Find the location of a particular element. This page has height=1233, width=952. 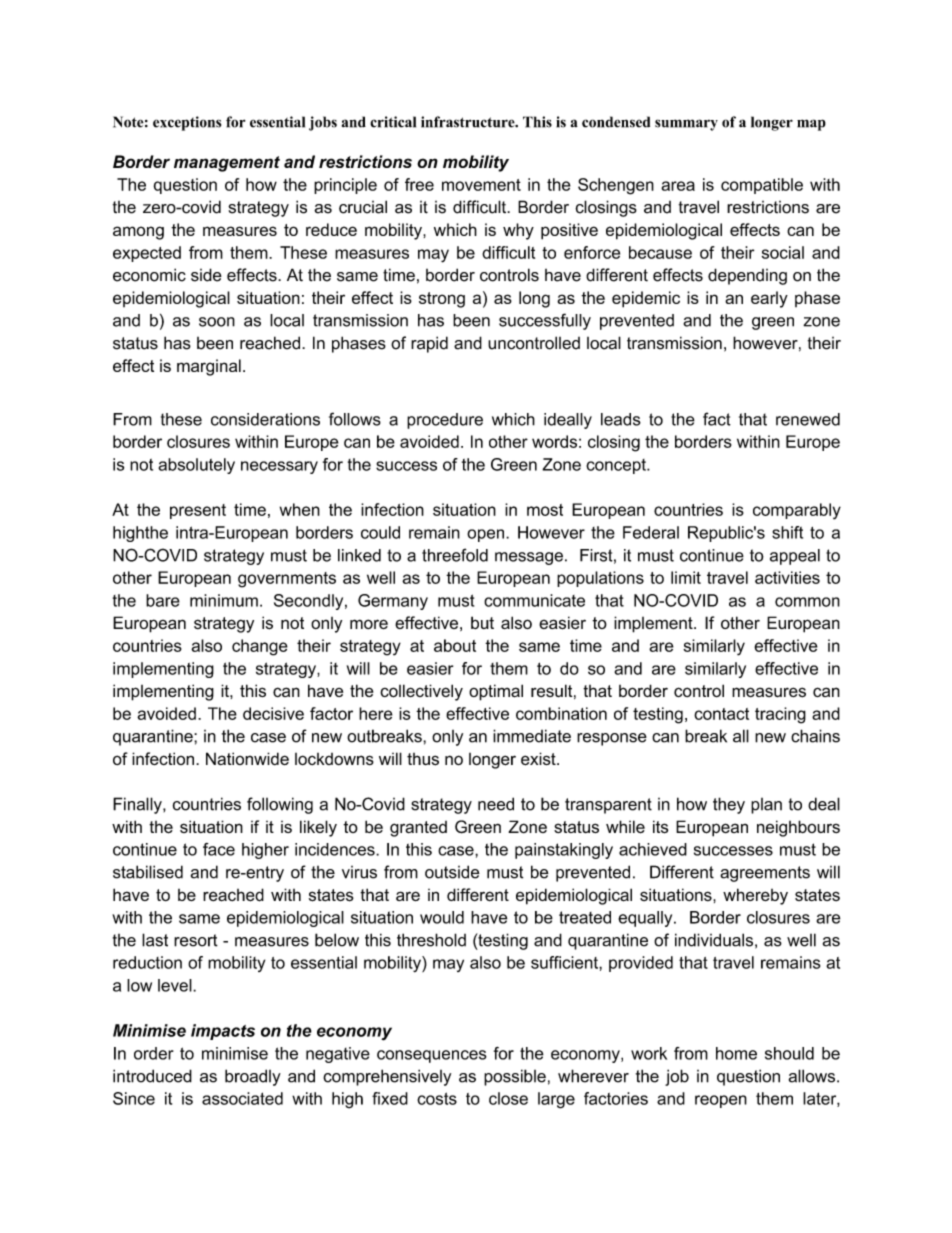

minimum is located at coordinates (224, 600).
